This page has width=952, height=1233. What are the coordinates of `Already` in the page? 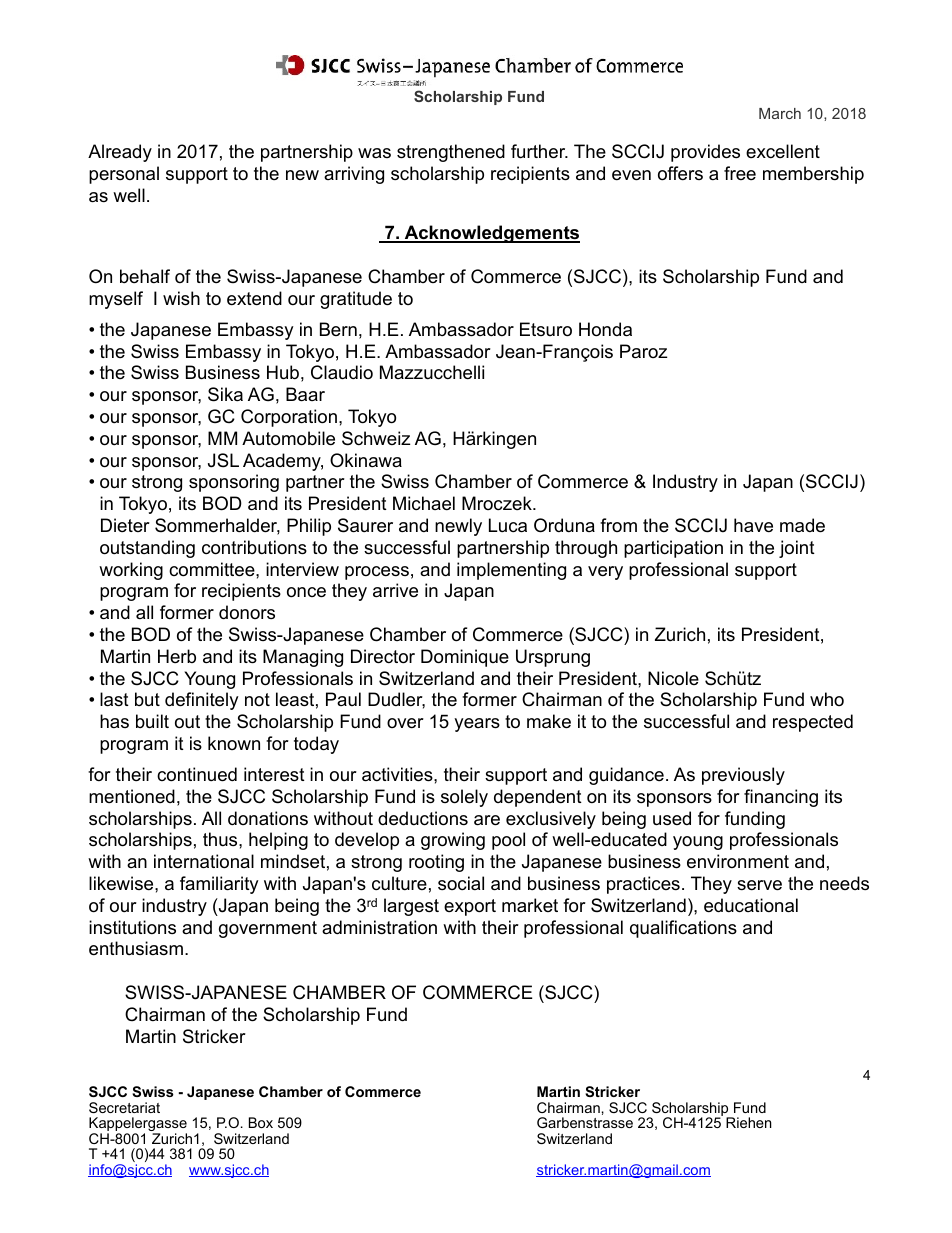 It's located at (120, 153).
